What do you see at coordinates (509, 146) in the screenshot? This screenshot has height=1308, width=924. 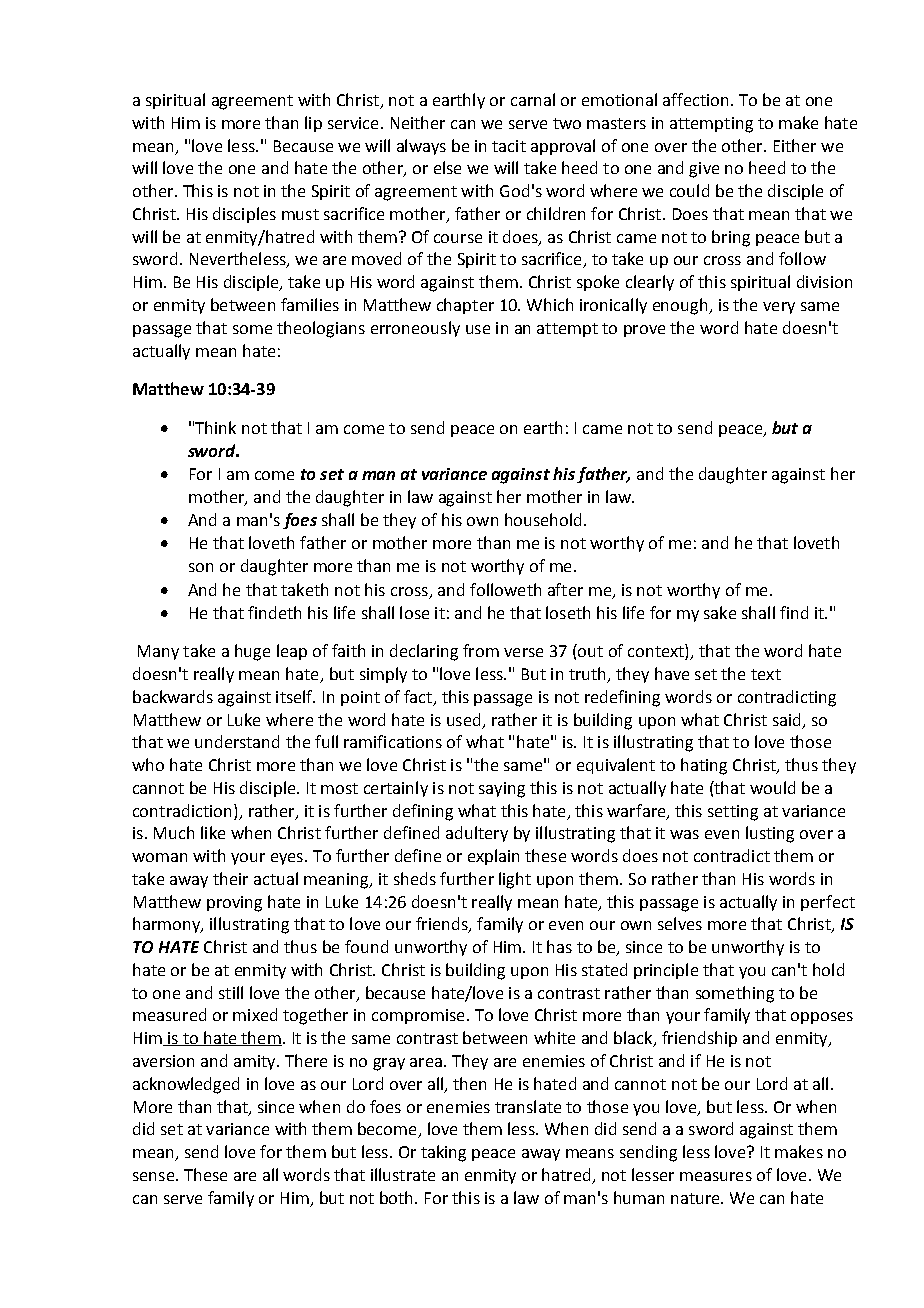 I see `tacit` at bounding box center [509, 146].
